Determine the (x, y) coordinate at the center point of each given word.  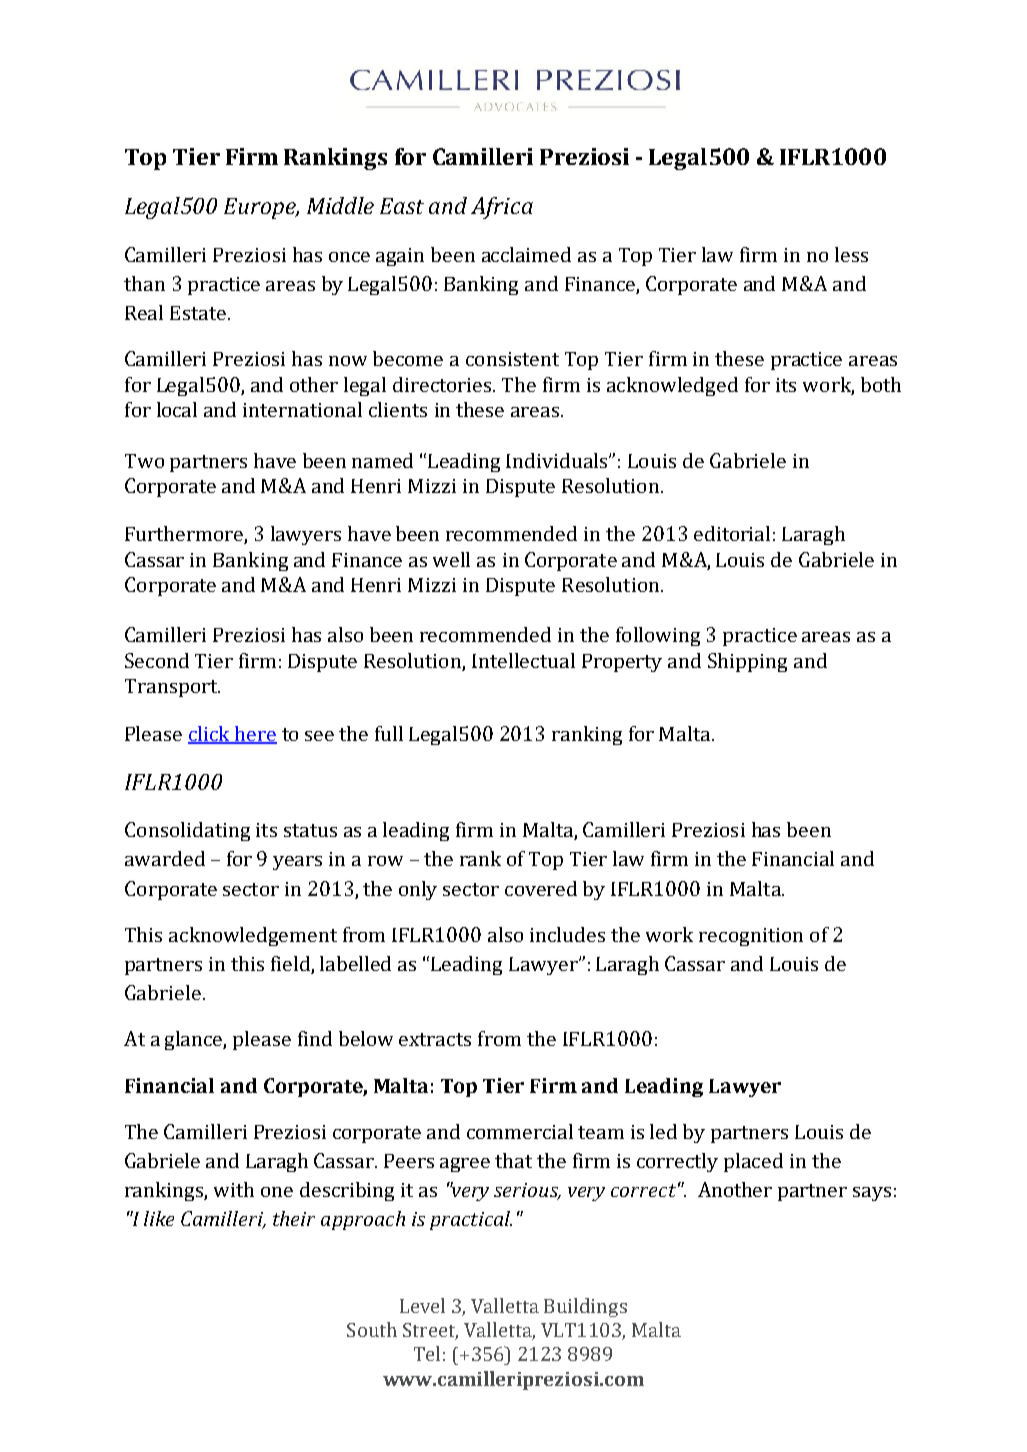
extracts (435, 1039)
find (315, 1038)
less (851, 254)
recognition (751, 937)
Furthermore (185, 535)
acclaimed (526, 254)
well (451, 559)
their (294, 1218)
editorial (732, 533)
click (210, 735)
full (389, 733)
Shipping (747, 662)
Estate (198, 313)
